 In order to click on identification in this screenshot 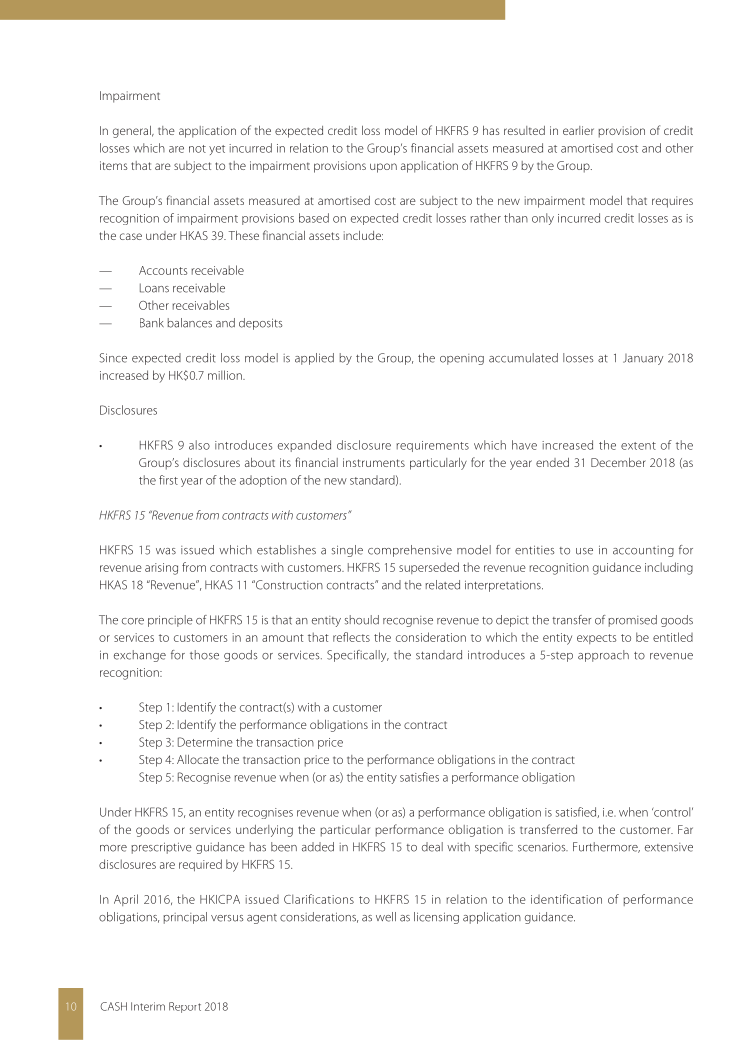, I will do `click(566, 899)`.
